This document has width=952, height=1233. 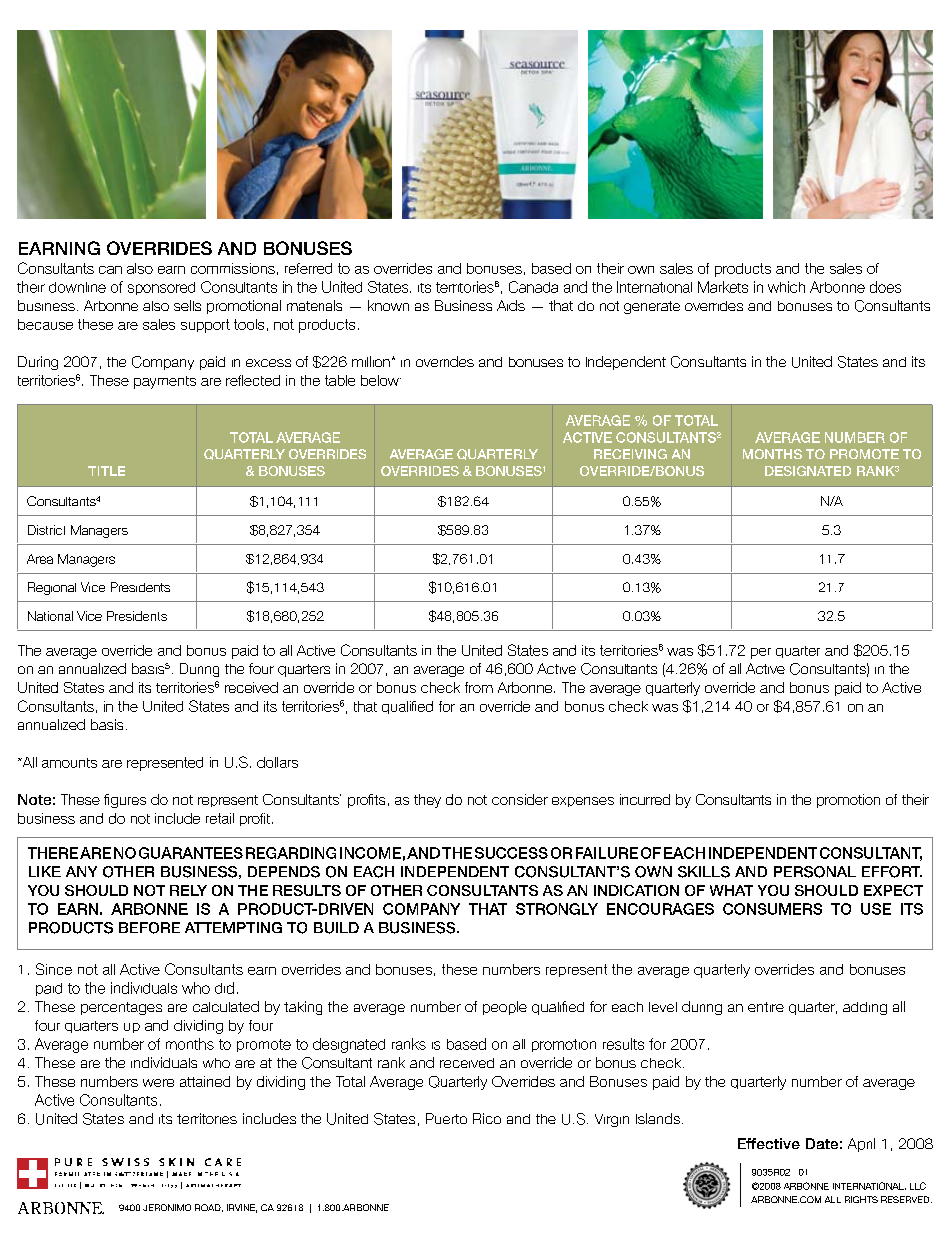 What do you see at coordinates (188, 890) in the document?
I see `RELY` at bounding box center [188, 890].
